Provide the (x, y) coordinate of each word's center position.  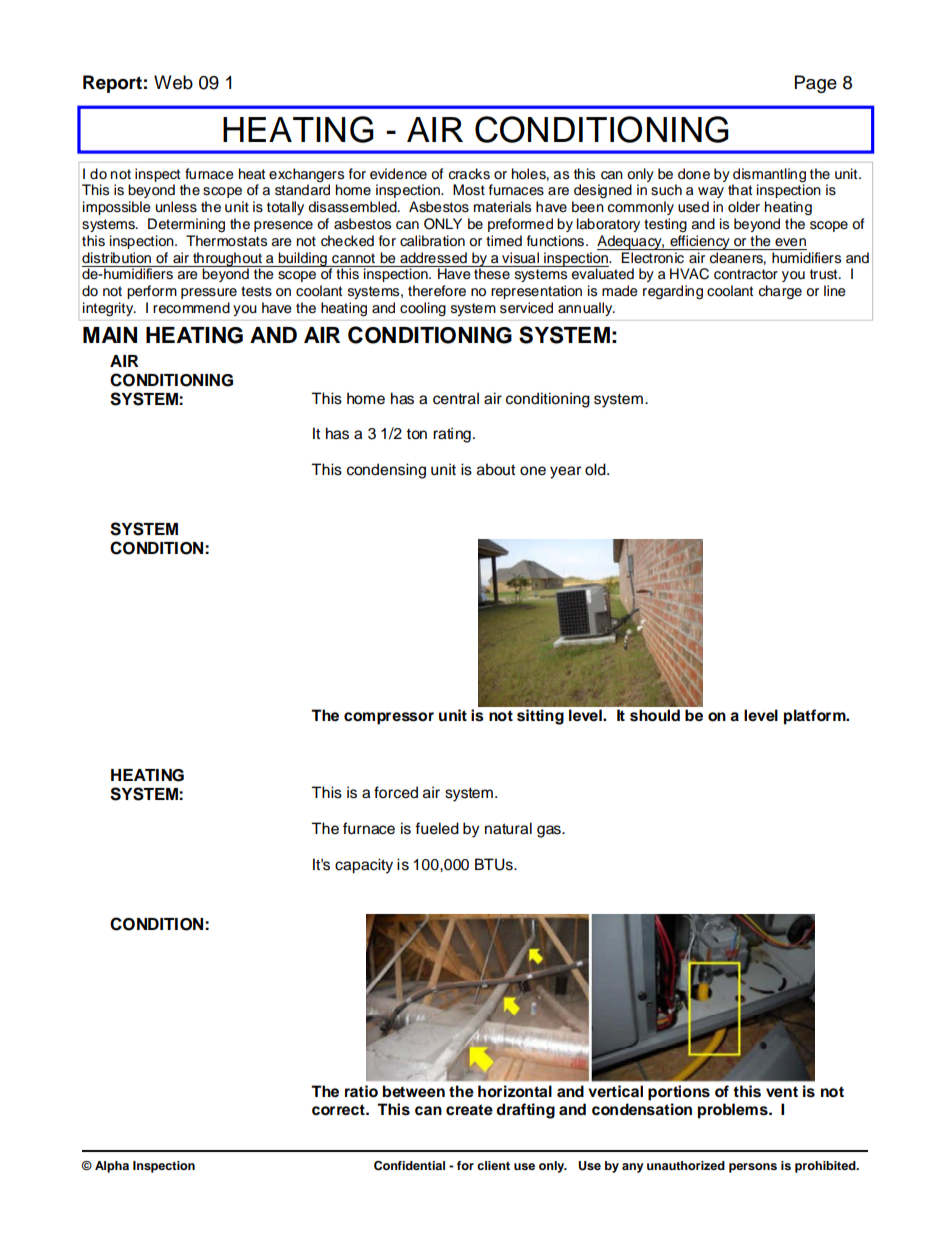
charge (780, 292)
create (469, 1110)
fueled (437, 828)
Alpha (112, 1167)
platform (816, 717)
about (496, 469)
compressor (389, 718)
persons (753, 1168)
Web (173, 82)
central (456, 398)
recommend (191, 308)
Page (816, 84)
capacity (364, 866)
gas (550, 831)
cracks (469, 174)
